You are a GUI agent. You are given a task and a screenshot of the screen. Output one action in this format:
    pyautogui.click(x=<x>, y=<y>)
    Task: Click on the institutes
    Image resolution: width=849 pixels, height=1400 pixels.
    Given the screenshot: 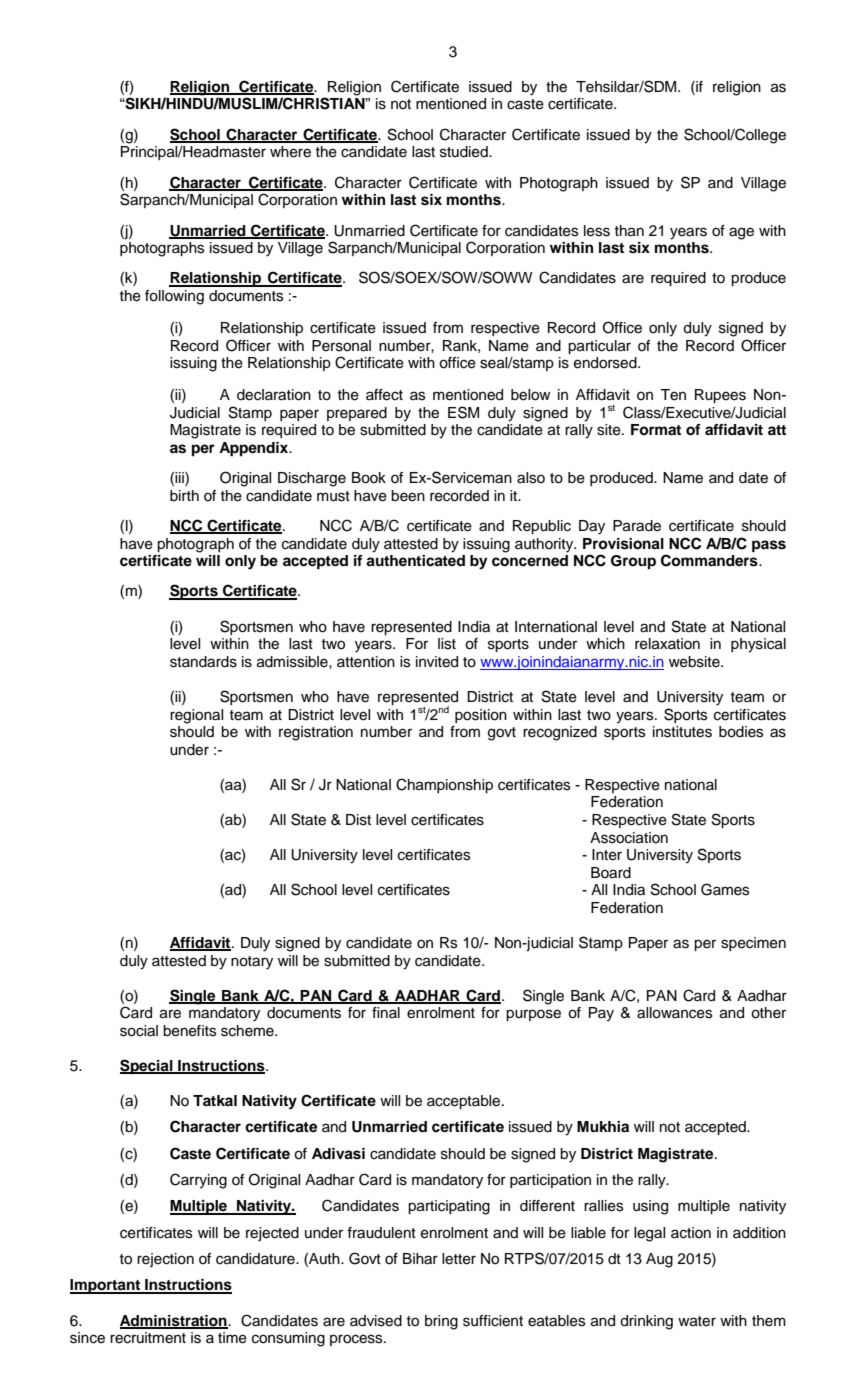 What is the action you would take?
    pyautogui.click(x=682, y=732)
